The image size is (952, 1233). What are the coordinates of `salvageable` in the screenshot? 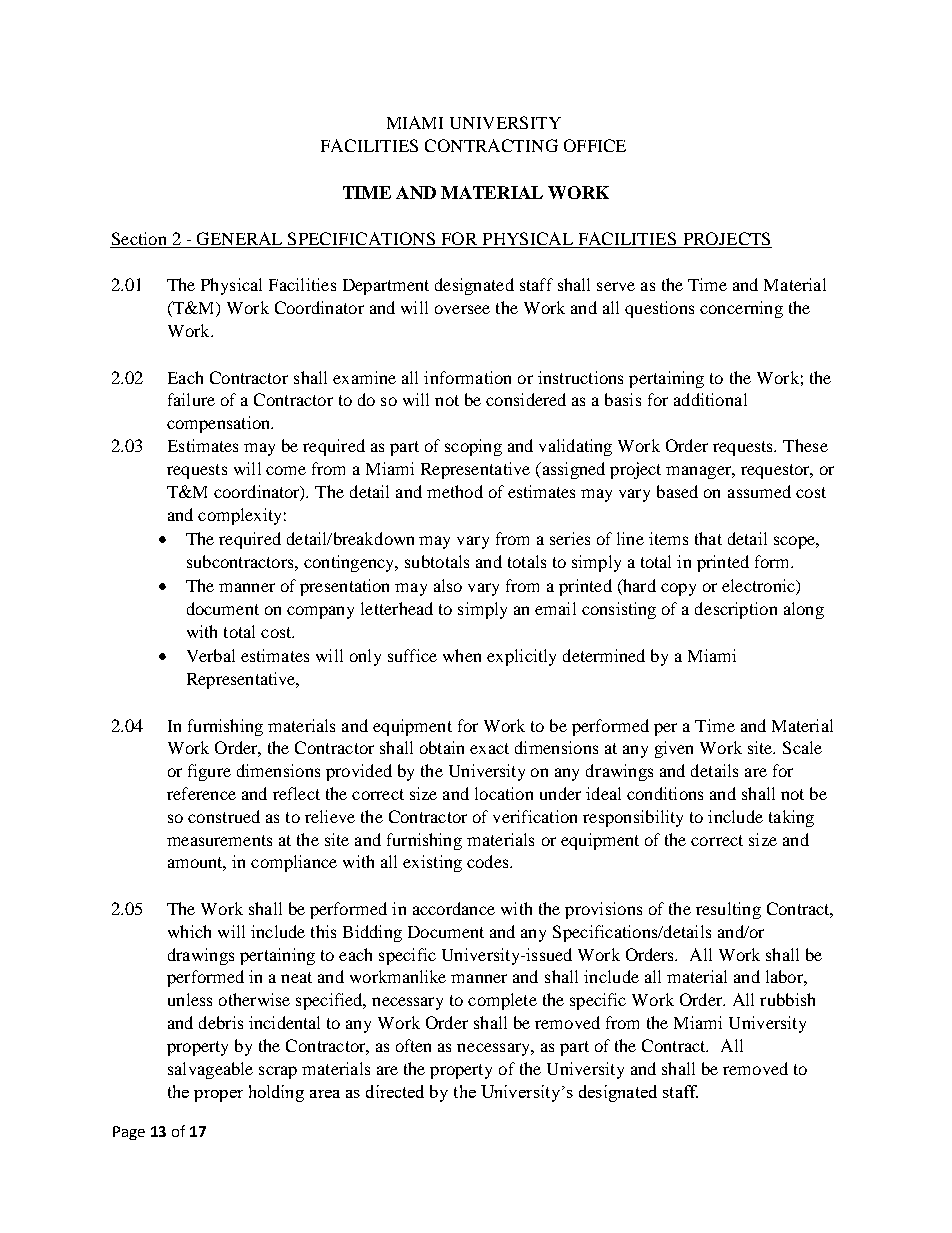 It's located at (210, 1070).
